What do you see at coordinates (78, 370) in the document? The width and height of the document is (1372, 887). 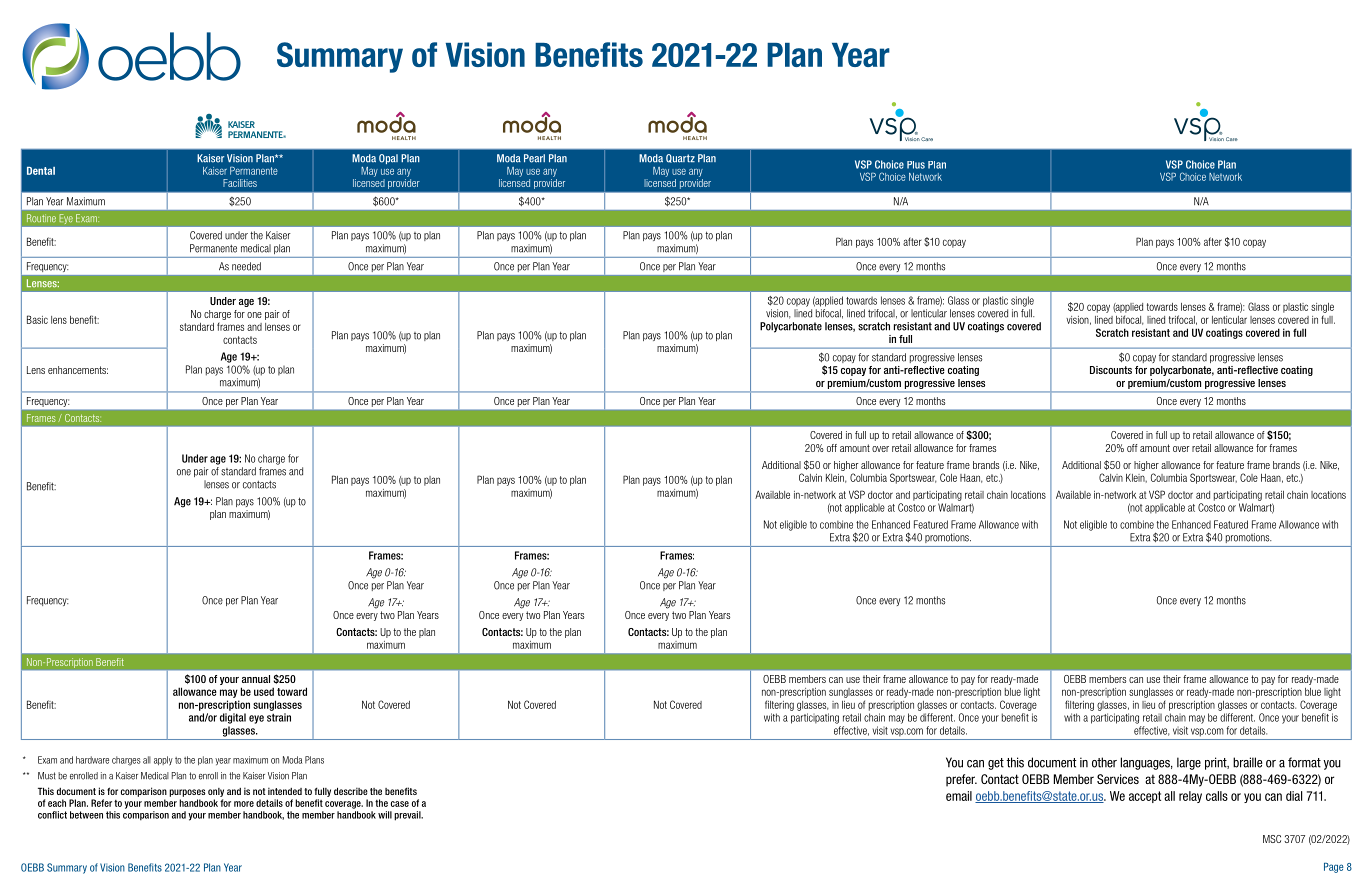 I see `enhancements` at bounding box center [78, 370].
